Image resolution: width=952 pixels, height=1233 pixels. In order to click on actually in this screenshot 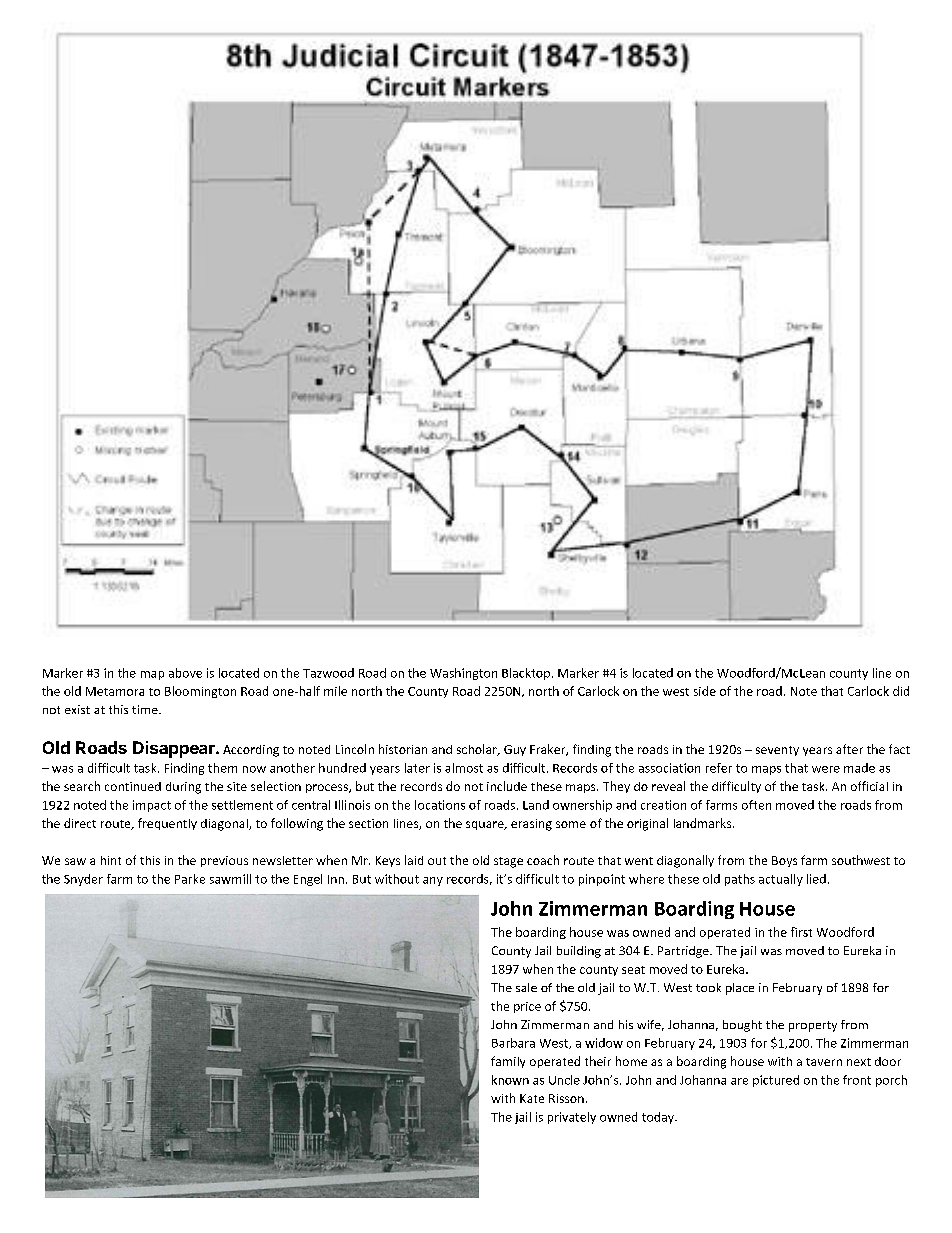, I will do `click(781, 880)`.
